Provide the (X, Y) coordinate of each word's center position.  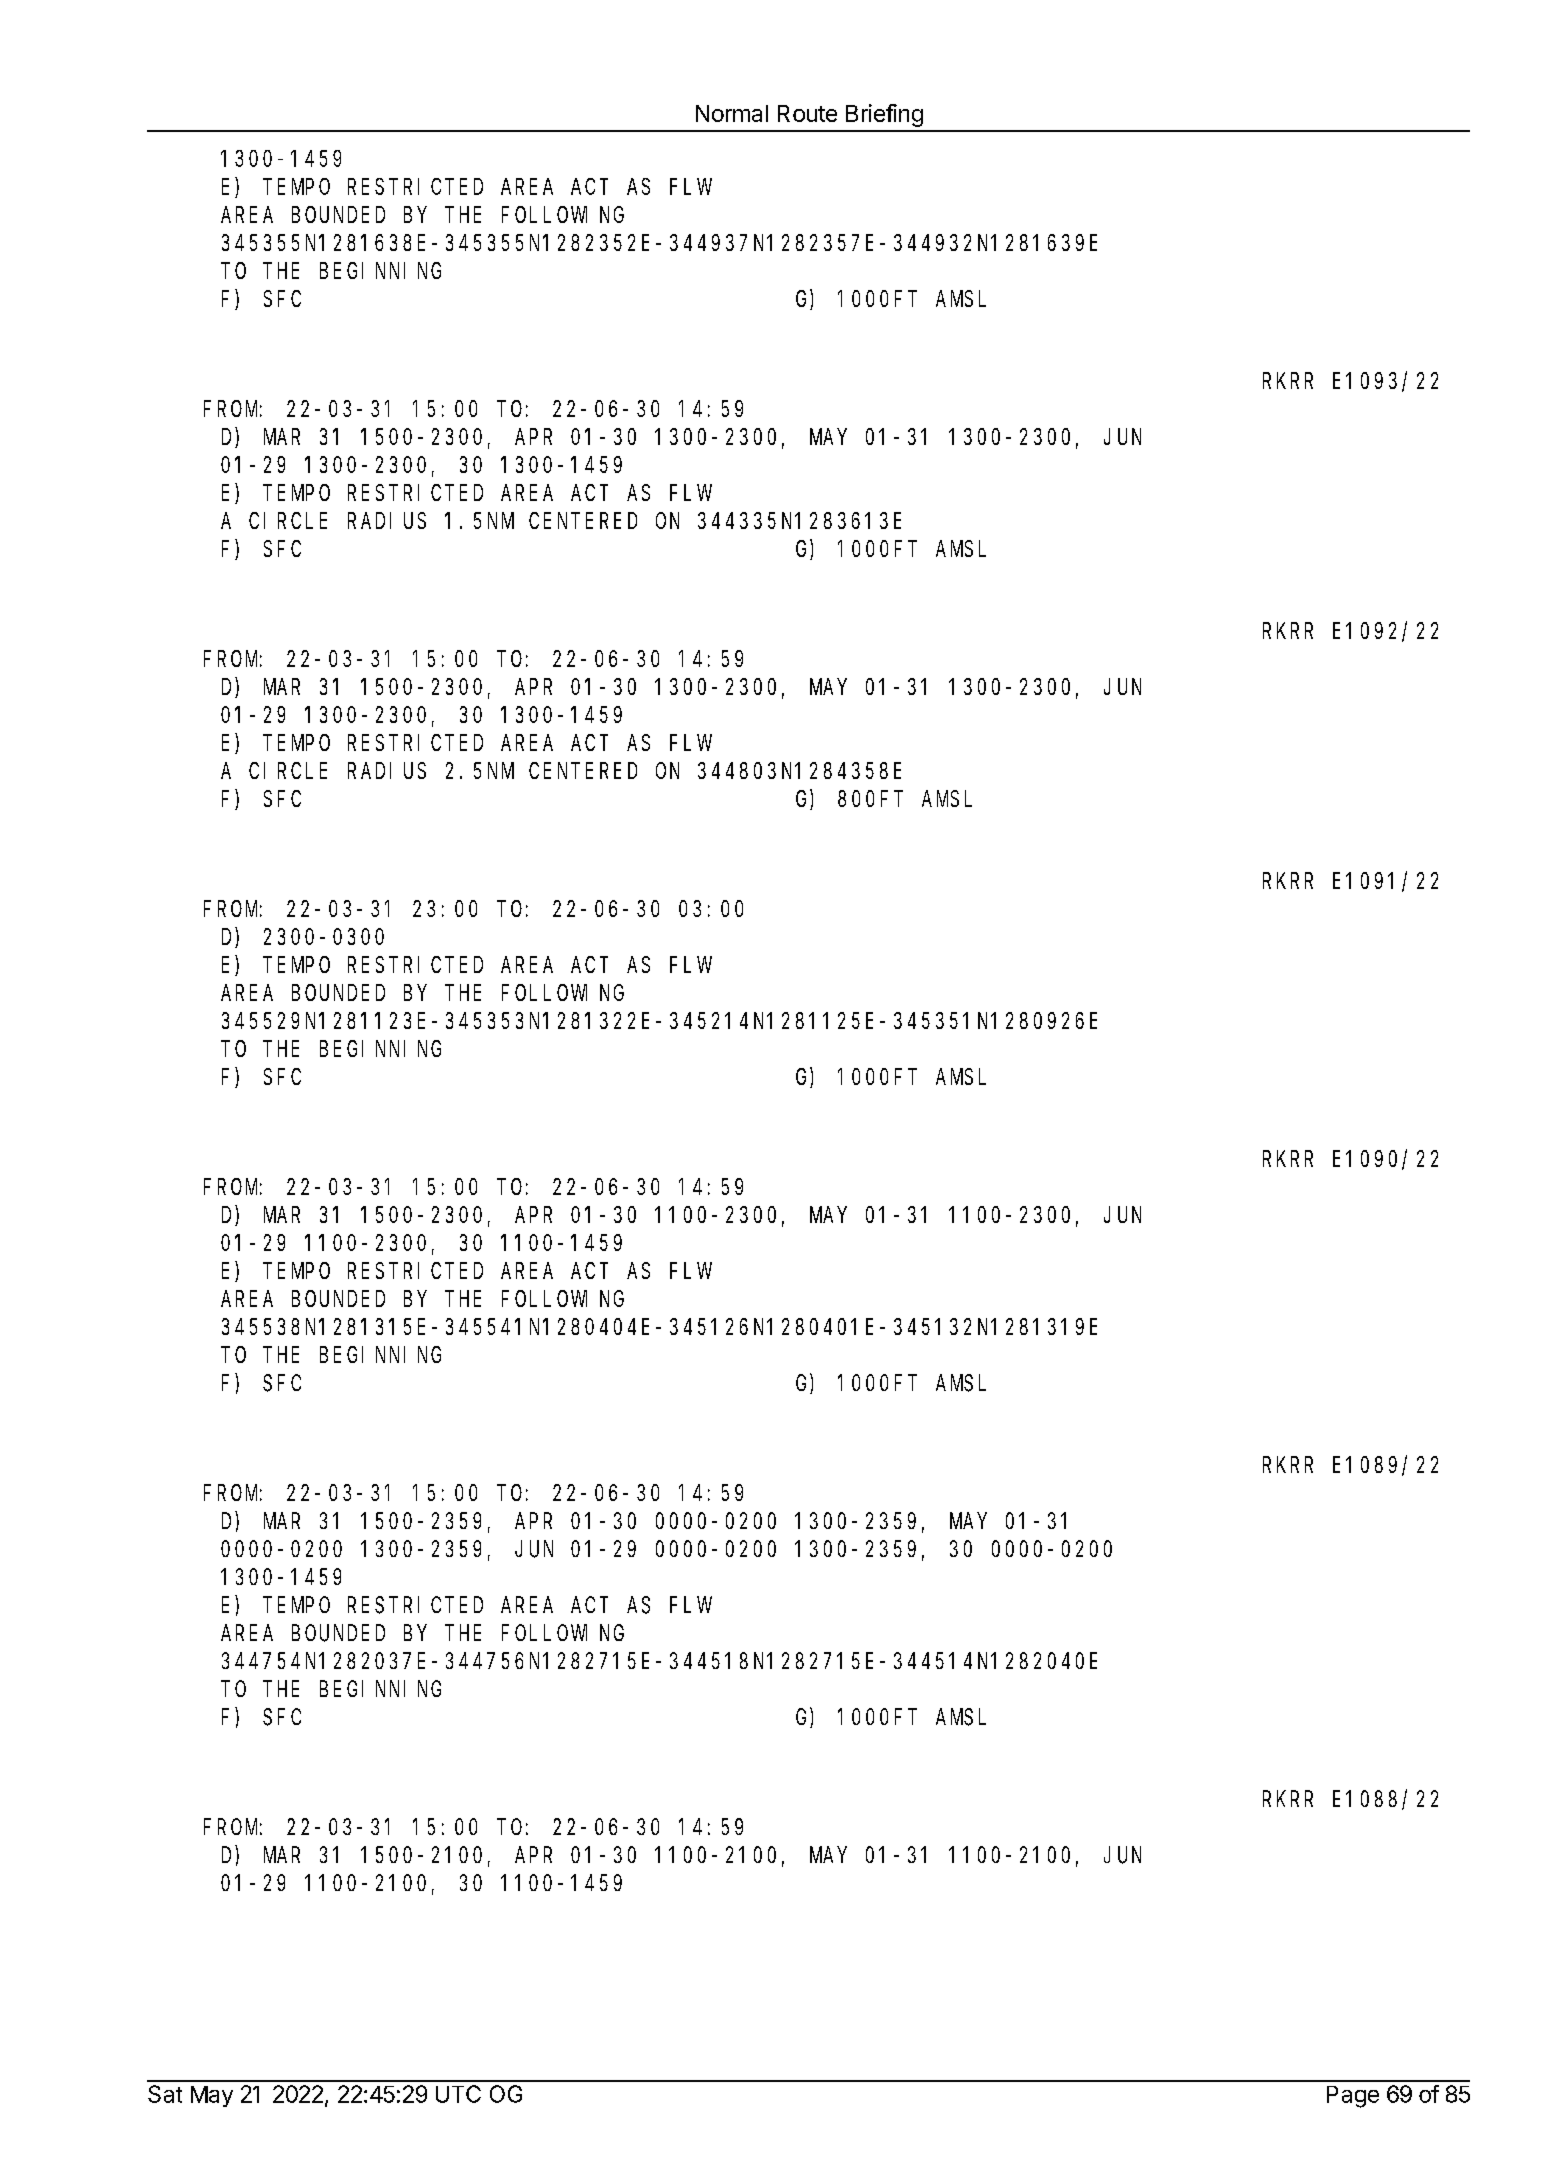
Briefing (884, 115)
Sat (165, 2094)
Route (807, 113)
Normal (732, 113)
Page (1353, 2097)
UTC (458, 2094)
